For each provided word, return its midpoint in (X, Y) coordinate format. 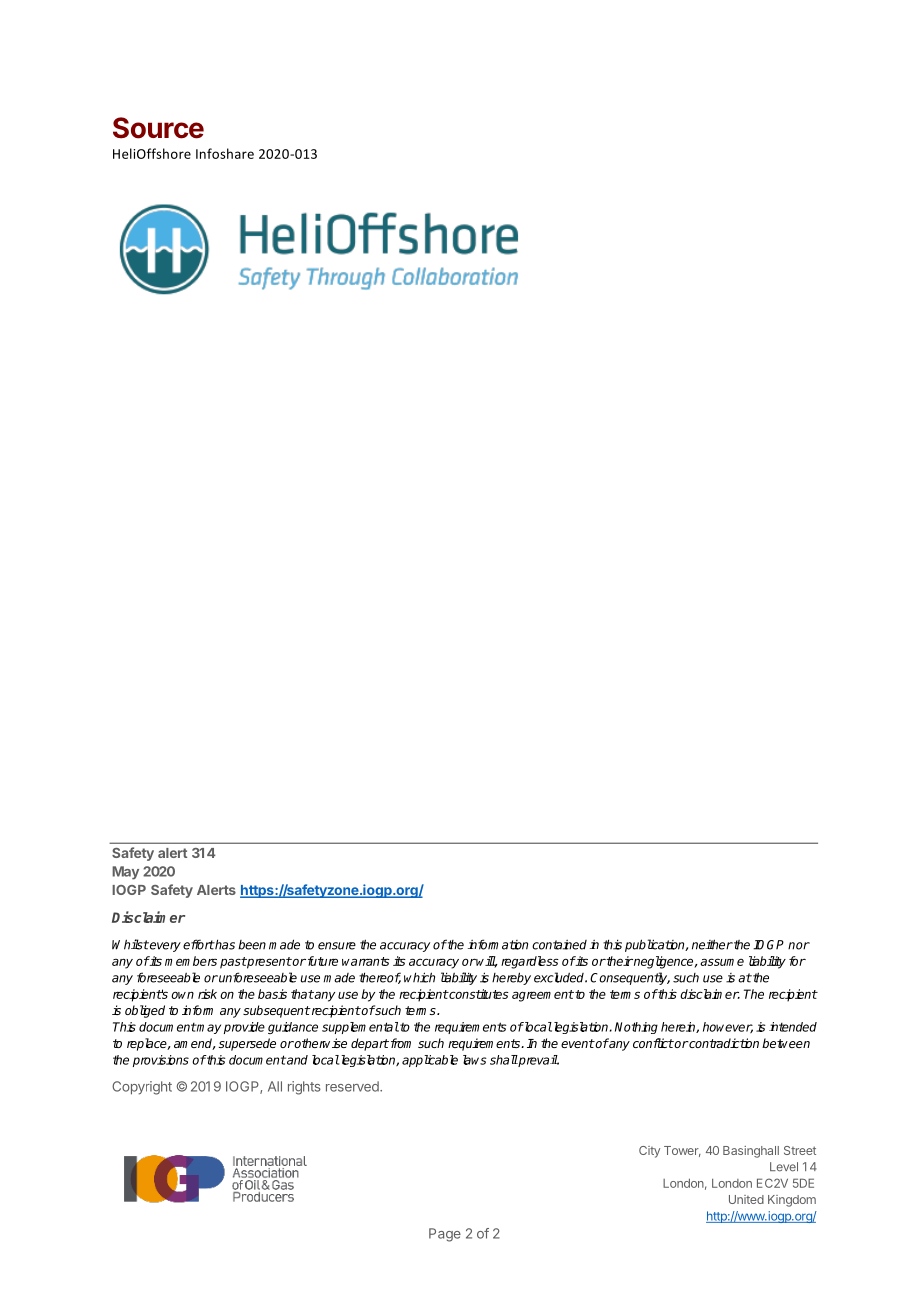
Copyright (142, 1088)
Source (158, 128)
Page (445, 1235)
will (486, 962)
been (252, 945)
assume (722, 962)
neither (712, 944)
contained (559, 945)
